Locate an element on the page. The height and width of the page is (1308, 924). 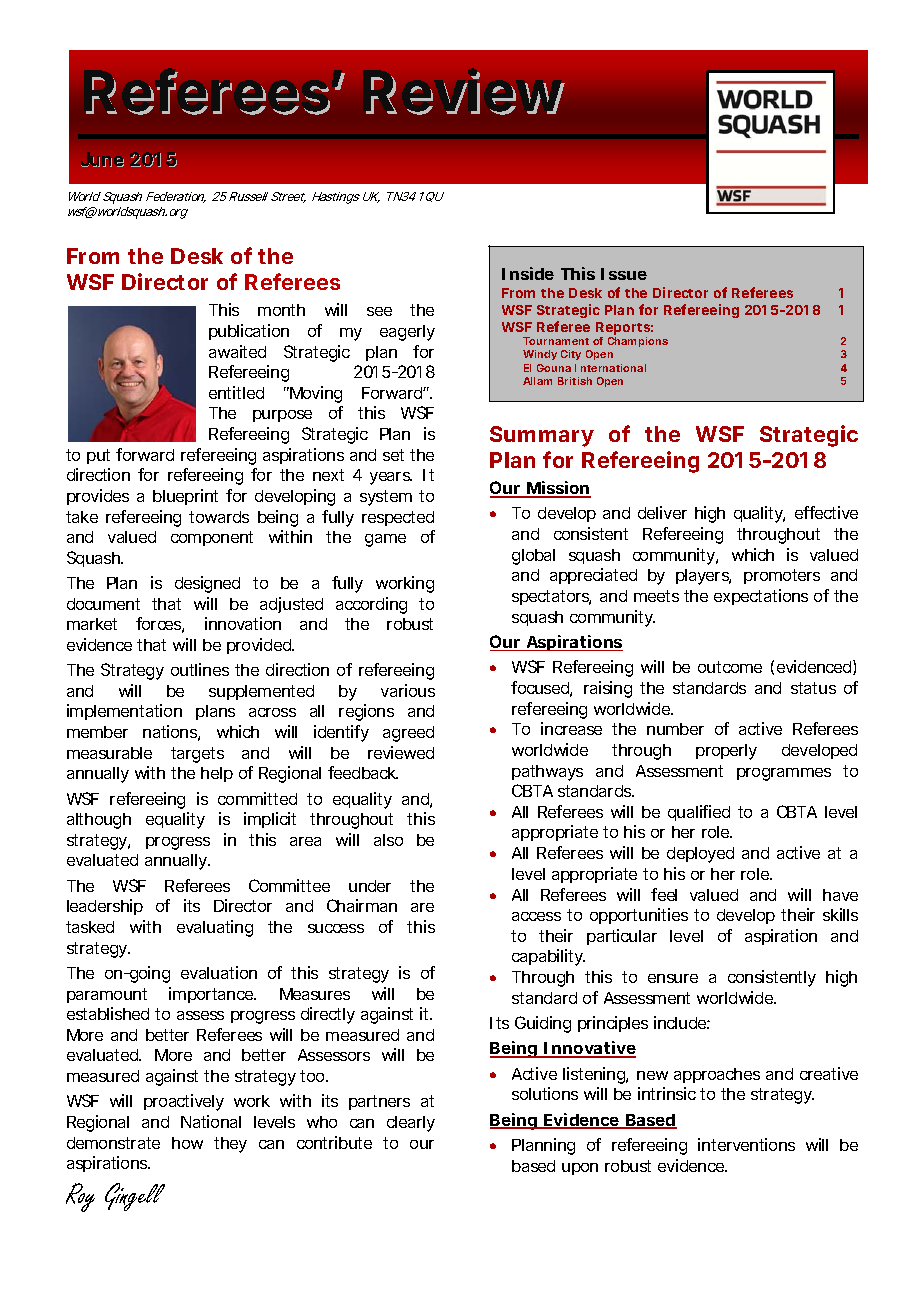
Champions is located at coordinates (638, 342).
